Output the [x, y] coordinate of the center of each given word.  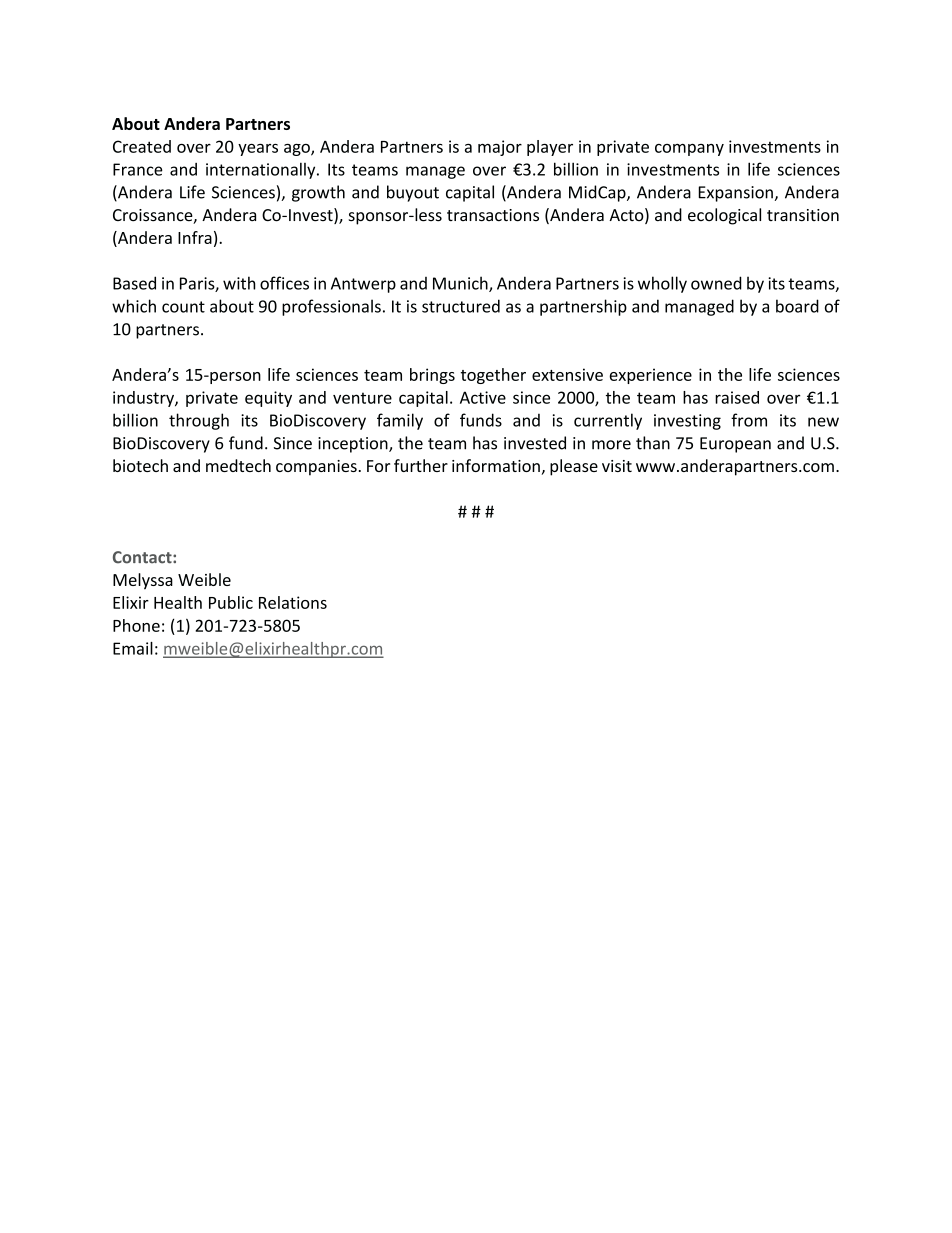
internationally [262, 170]
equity [268, 399]
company [689, 150]
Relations [293, 602]
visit [617, 466]
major [500, 148]
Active [483, 397]
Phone [136, 625]
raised [737, 397]
